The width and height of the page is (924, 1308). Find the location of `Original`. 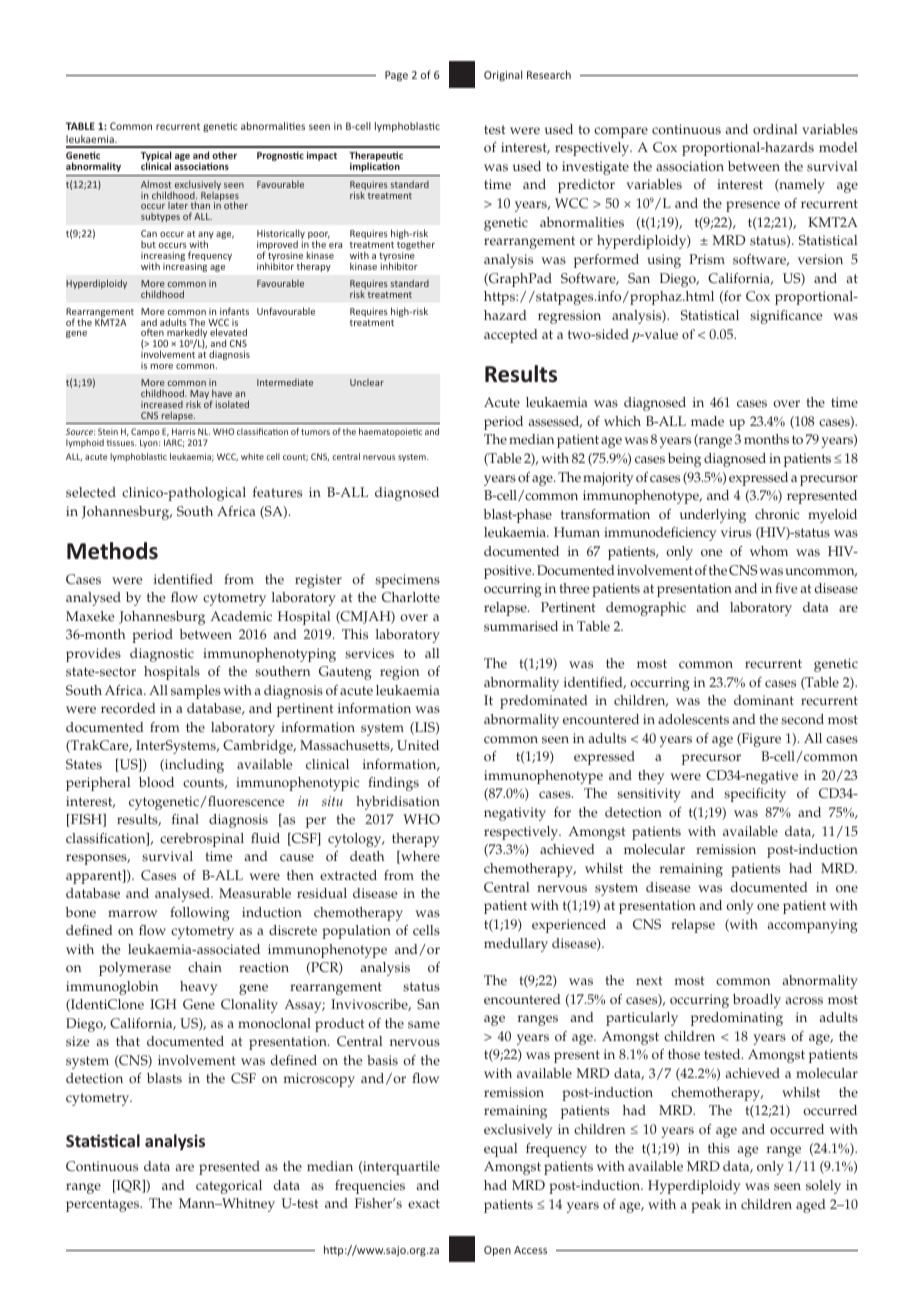

Original is located at coordinates (503, 75).
